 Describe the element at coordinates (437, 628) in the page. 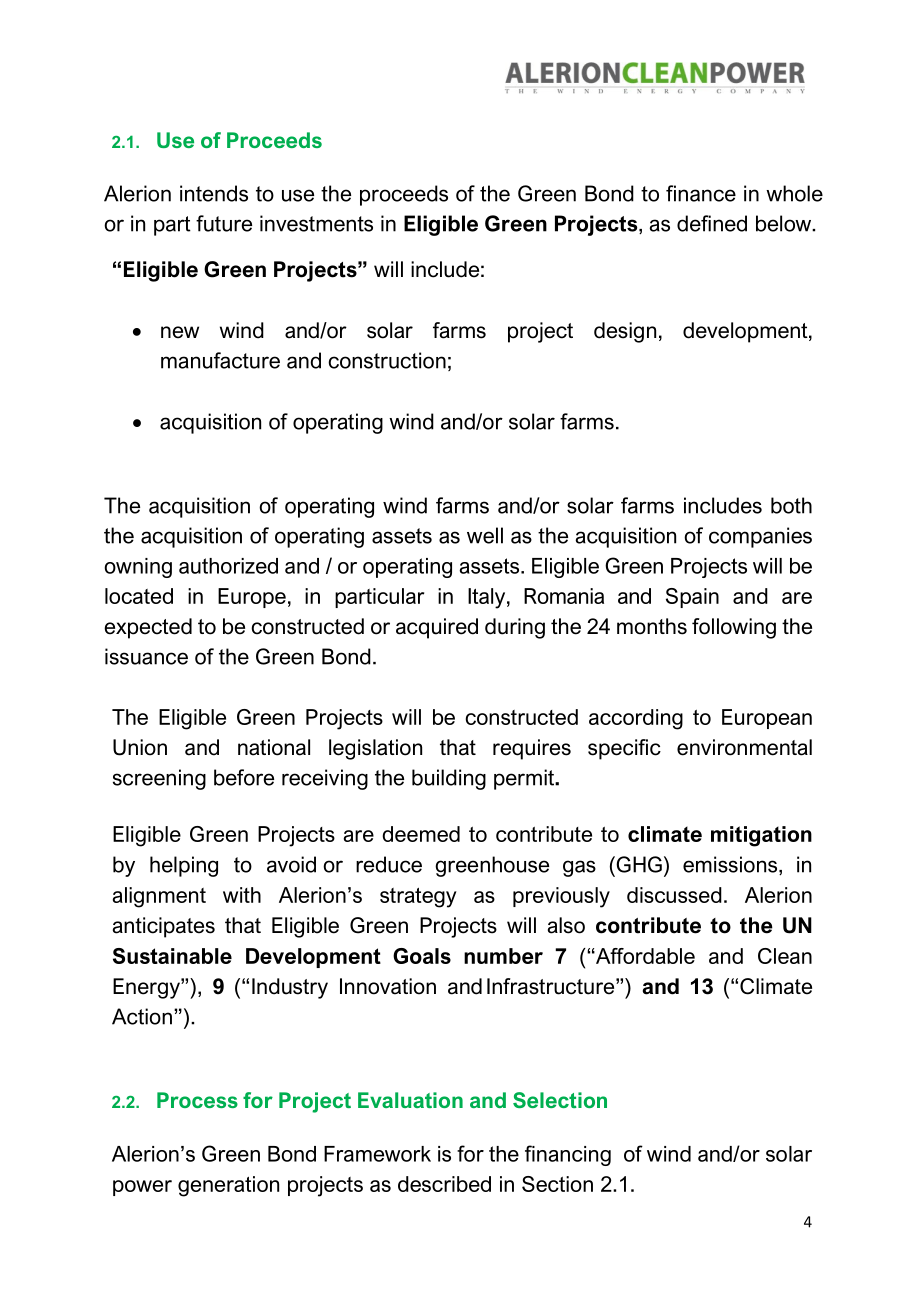

I see `acquired` at that location.
